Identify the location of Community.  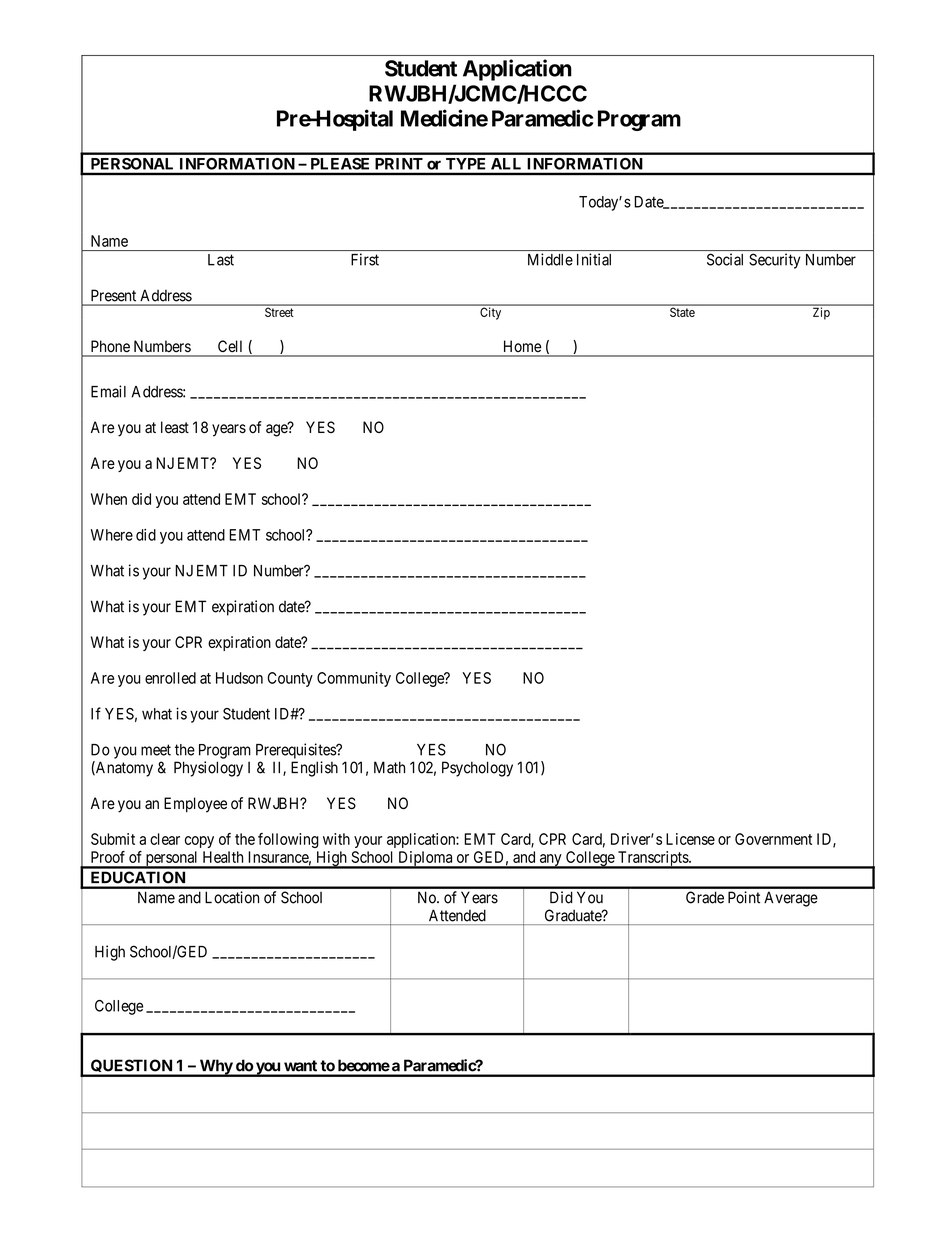
(354, 679).
